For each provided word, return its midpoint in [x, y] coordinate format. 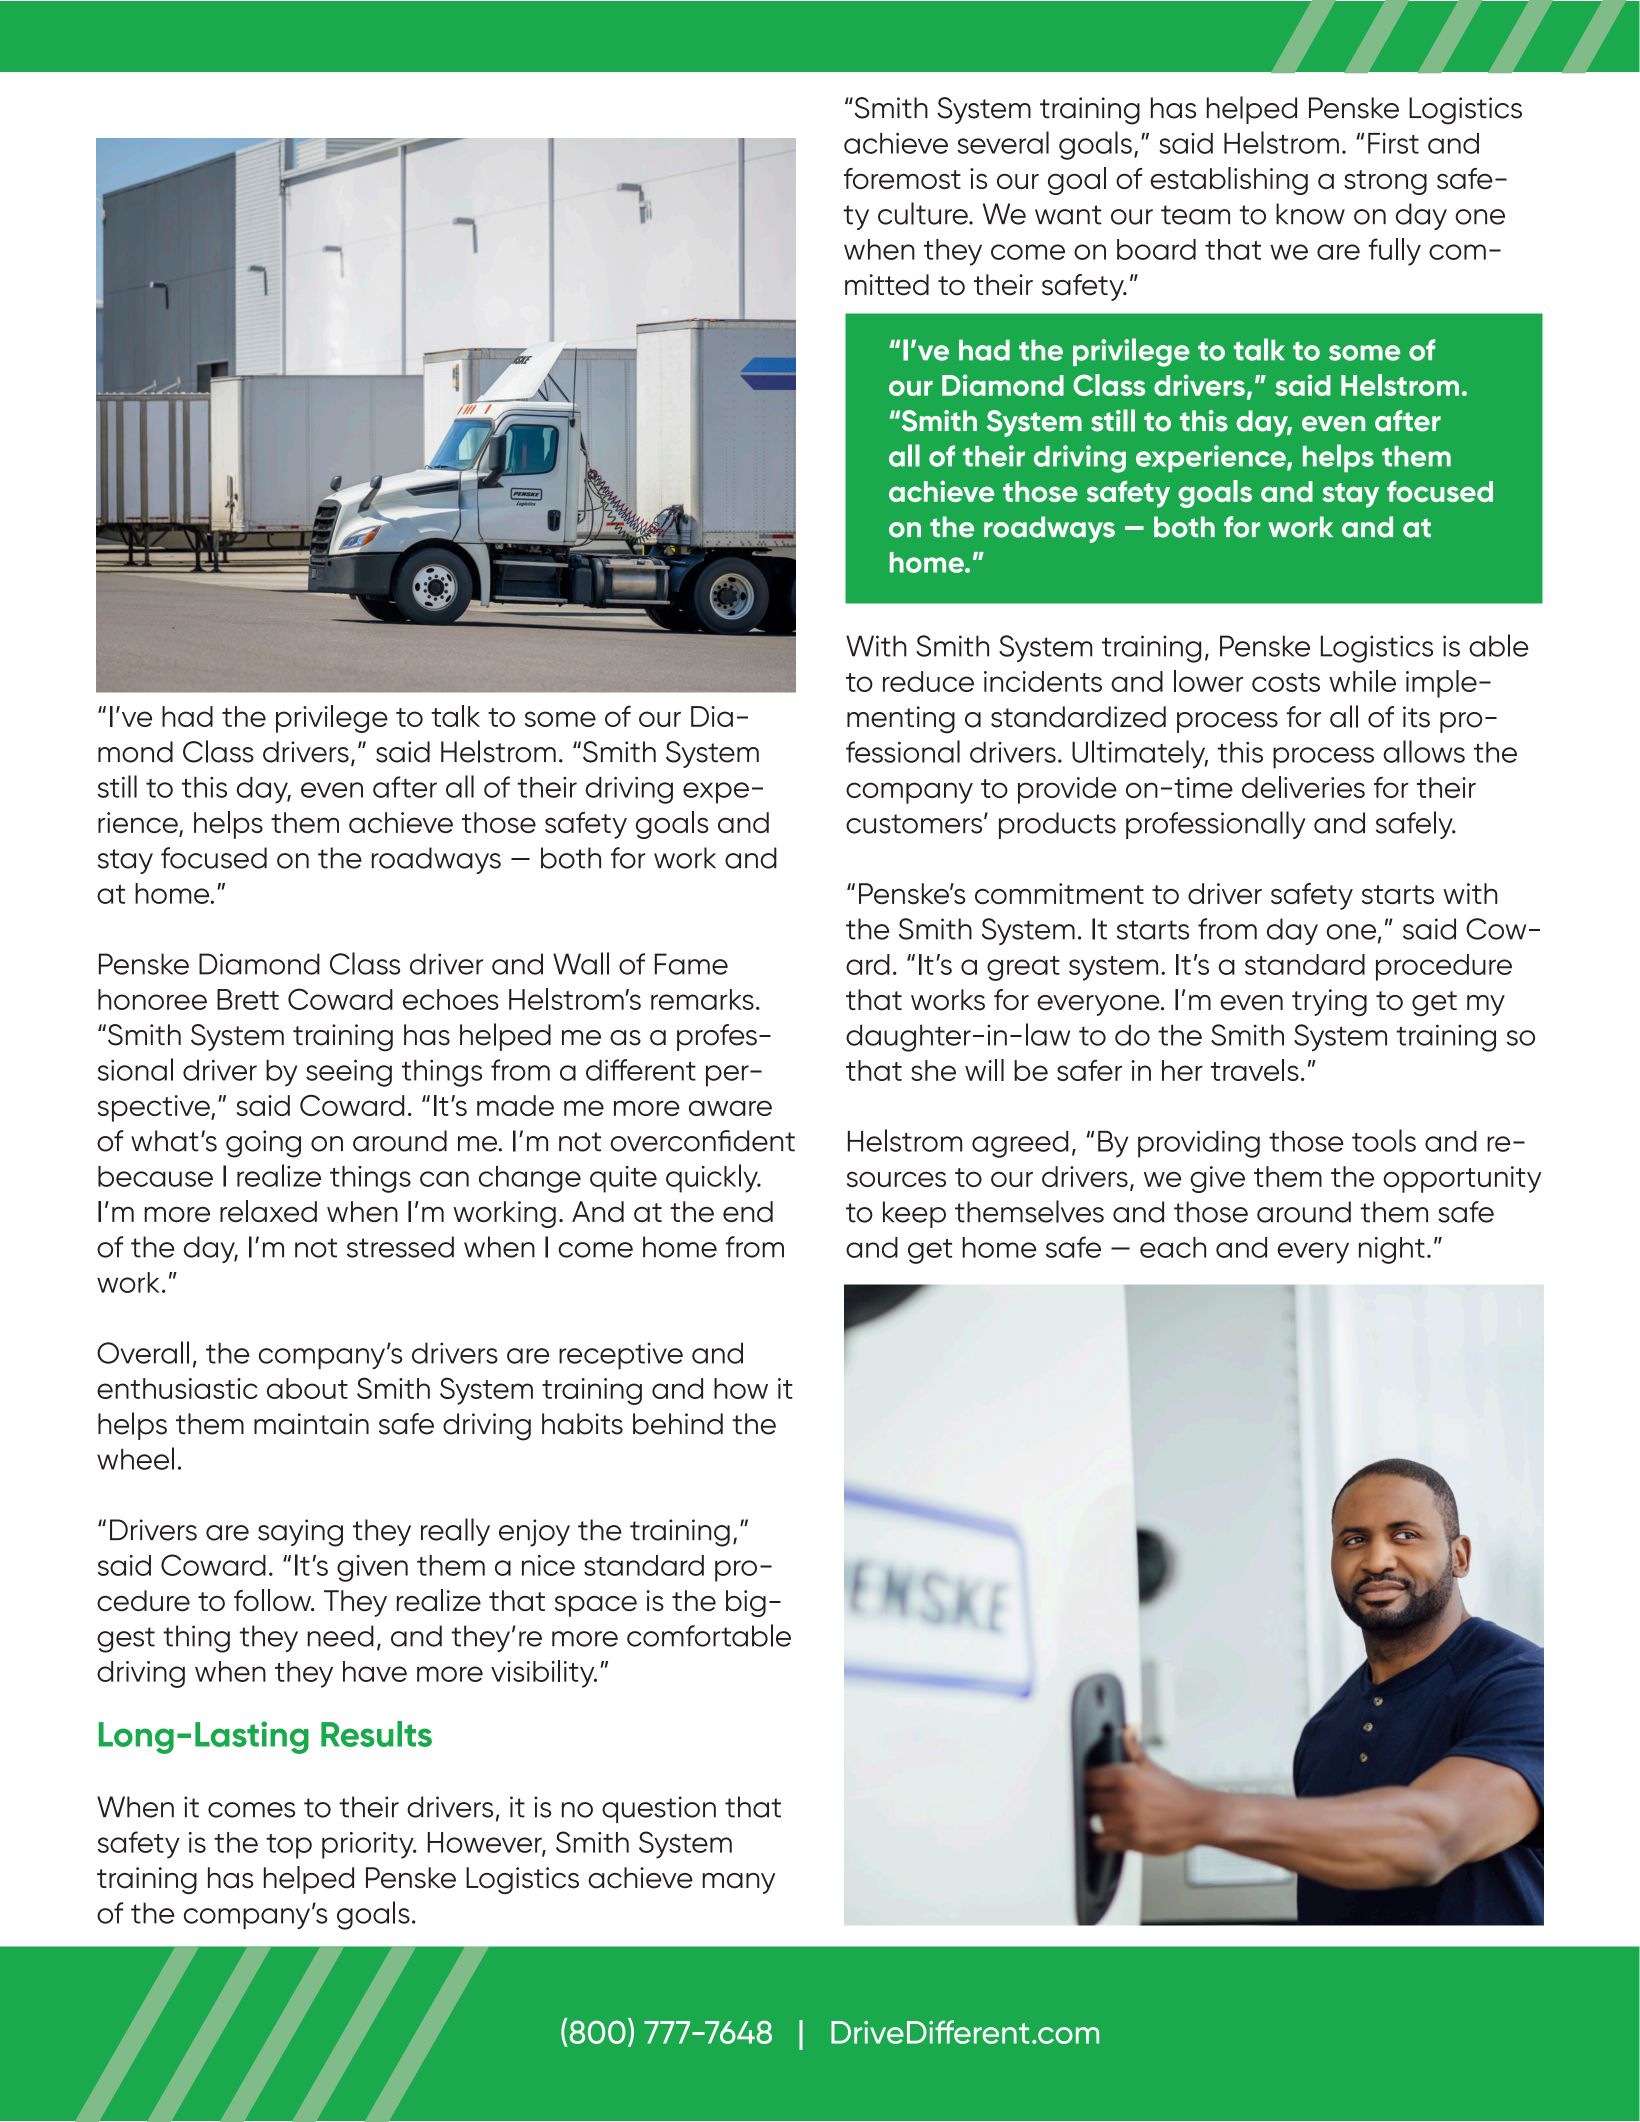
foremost [902, 178]
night [1392, 1250]
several [1003, 142]
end [748, 1211]
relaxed [268, 1211]
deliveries [1303, 787]
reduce [928, 681]
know [1310, 214]
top [289, 1846]
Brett [248, 999]
